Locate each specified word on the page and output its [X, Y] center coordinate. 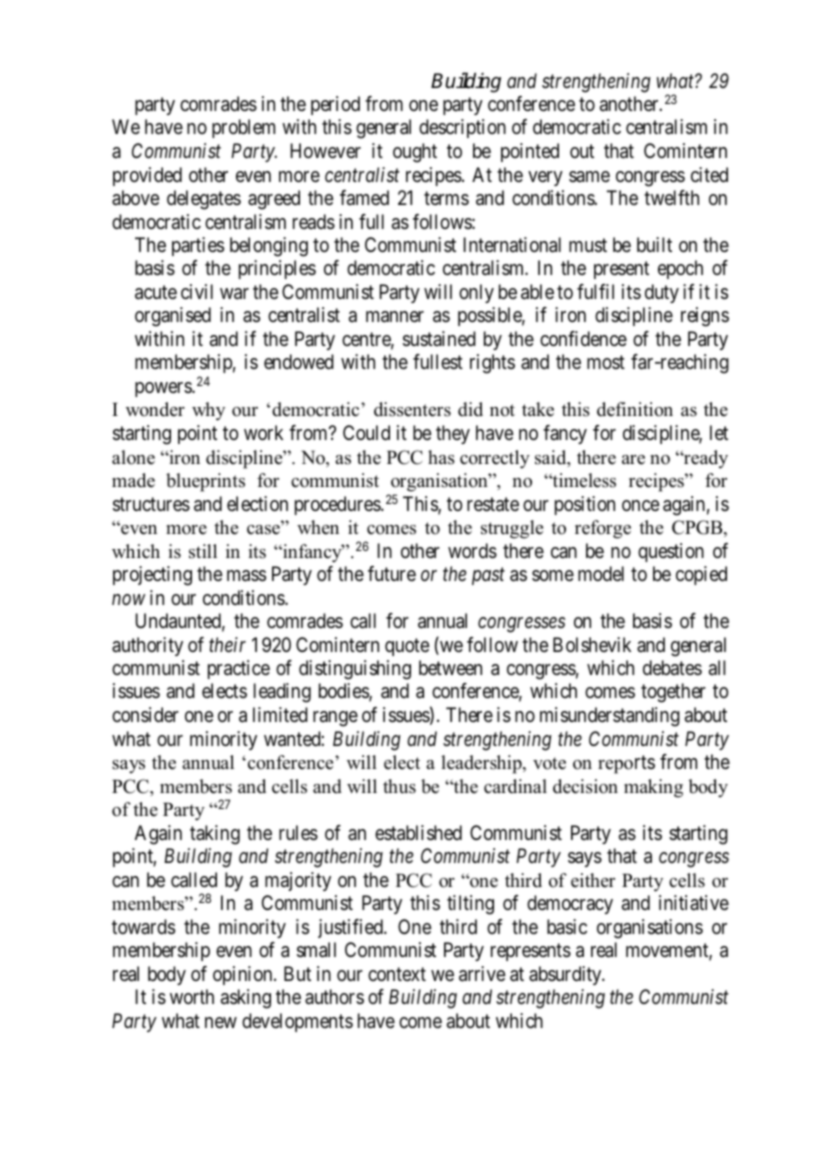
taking [215, 835]
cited [709, 174]
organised [173, 317]
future [392, 573]
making [653, 788]
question [671, 552]
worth [192, 996]
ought [415, 153]
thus [399, 786]
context [397, 974]
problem [243, 128]
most [606, 362]
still [203, 551]
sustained [439, 339]
